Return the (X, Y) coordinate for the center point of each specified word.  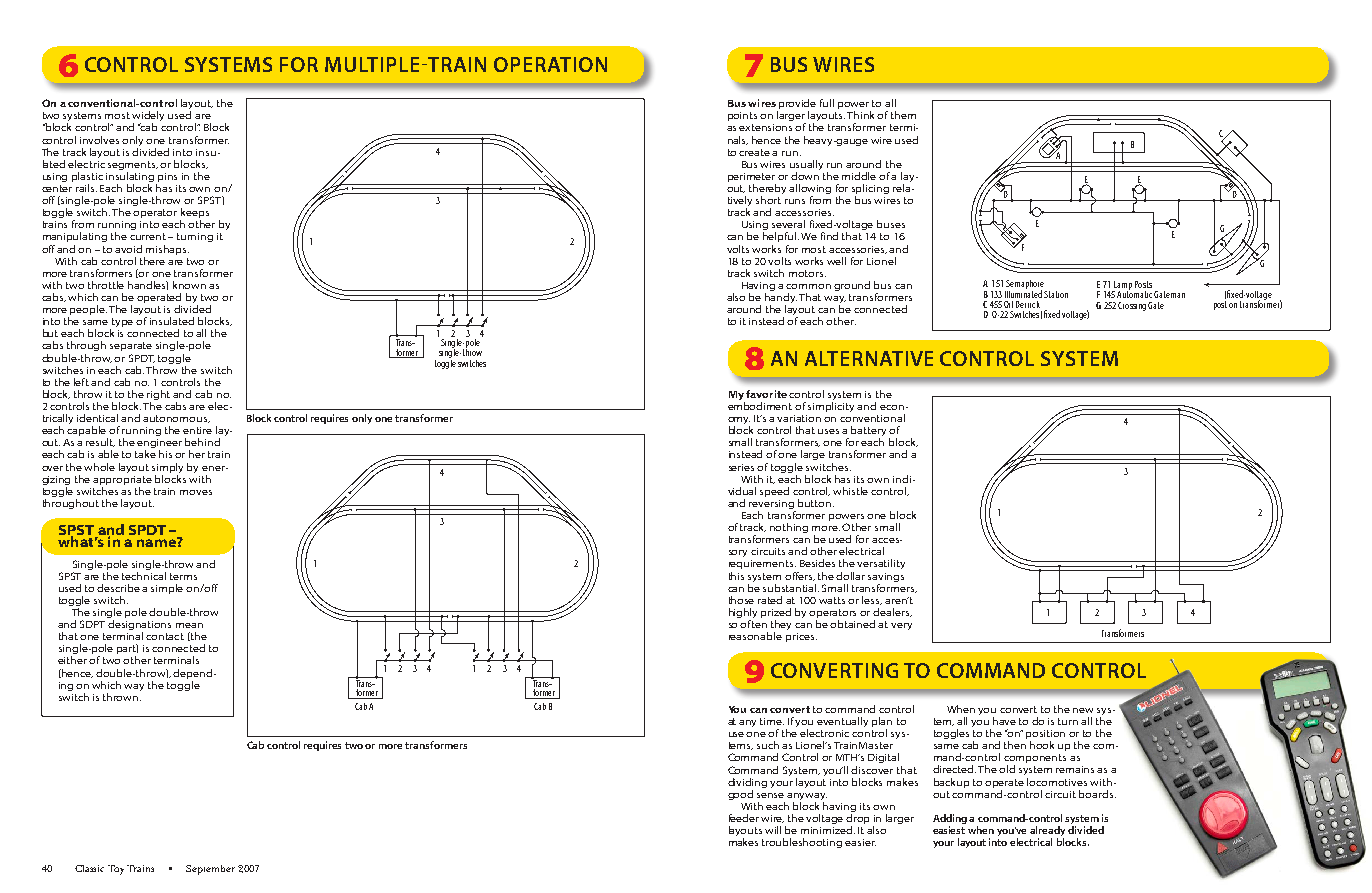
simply (167, 468)
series (741, 467)
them (903, 115)
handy (781, 299)
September (210, 870)
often (753, 624)
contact (165, 636)
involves (99, 140)
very (901, 626)
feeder (744, 818)
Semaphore (1025, 286)
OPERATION (550, 64)
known (189, 285)
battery (868, 432)
